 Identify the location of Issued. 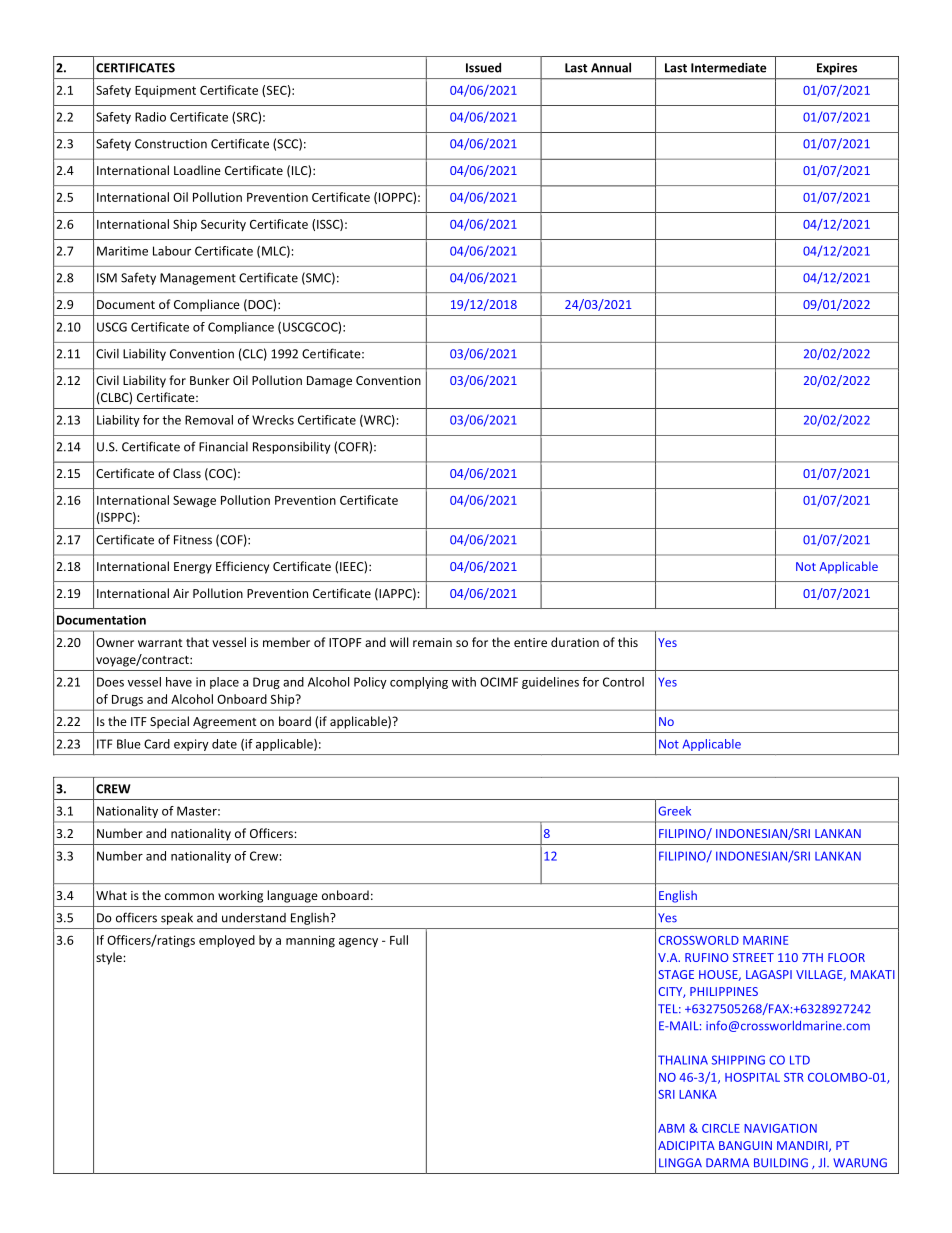
(483, 67).
